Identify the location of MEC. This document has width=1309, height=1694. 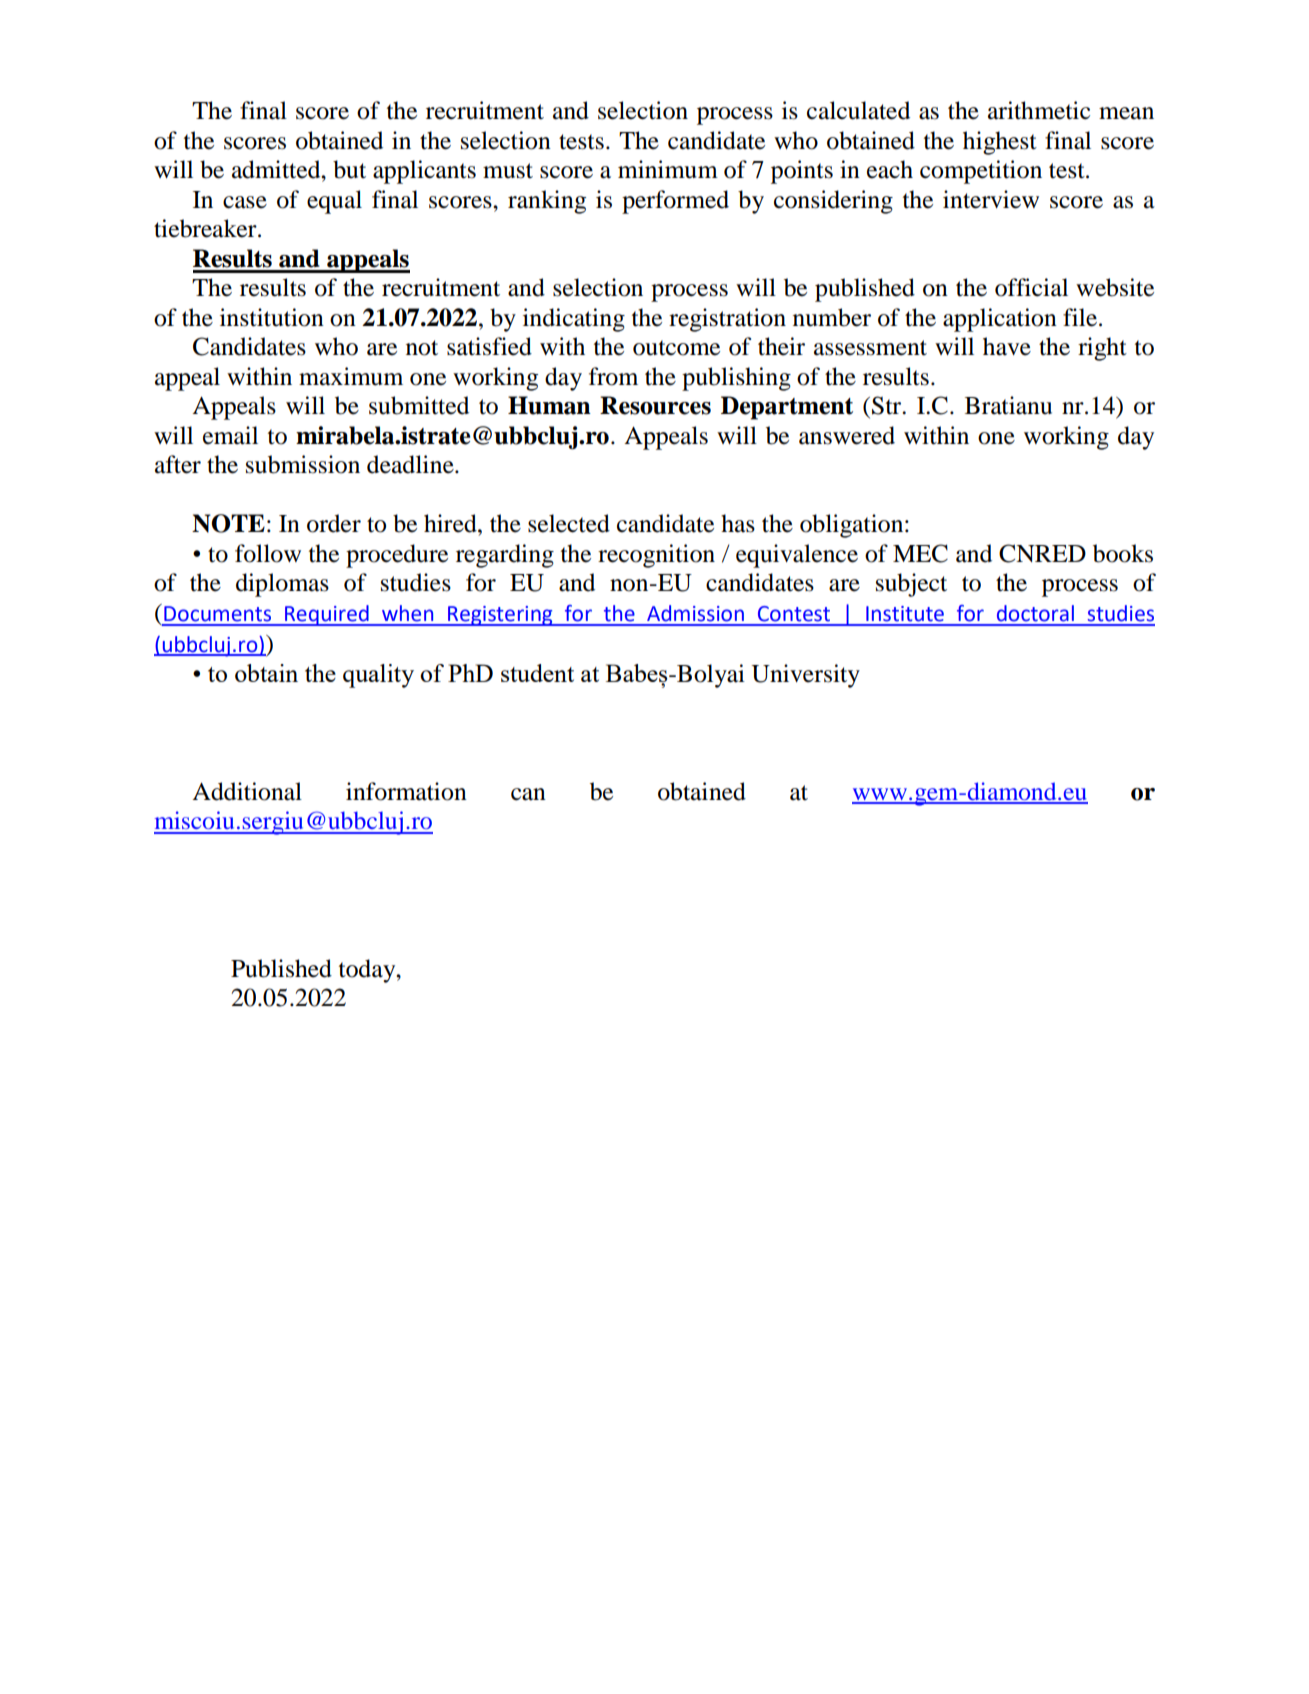
(920, 553).
